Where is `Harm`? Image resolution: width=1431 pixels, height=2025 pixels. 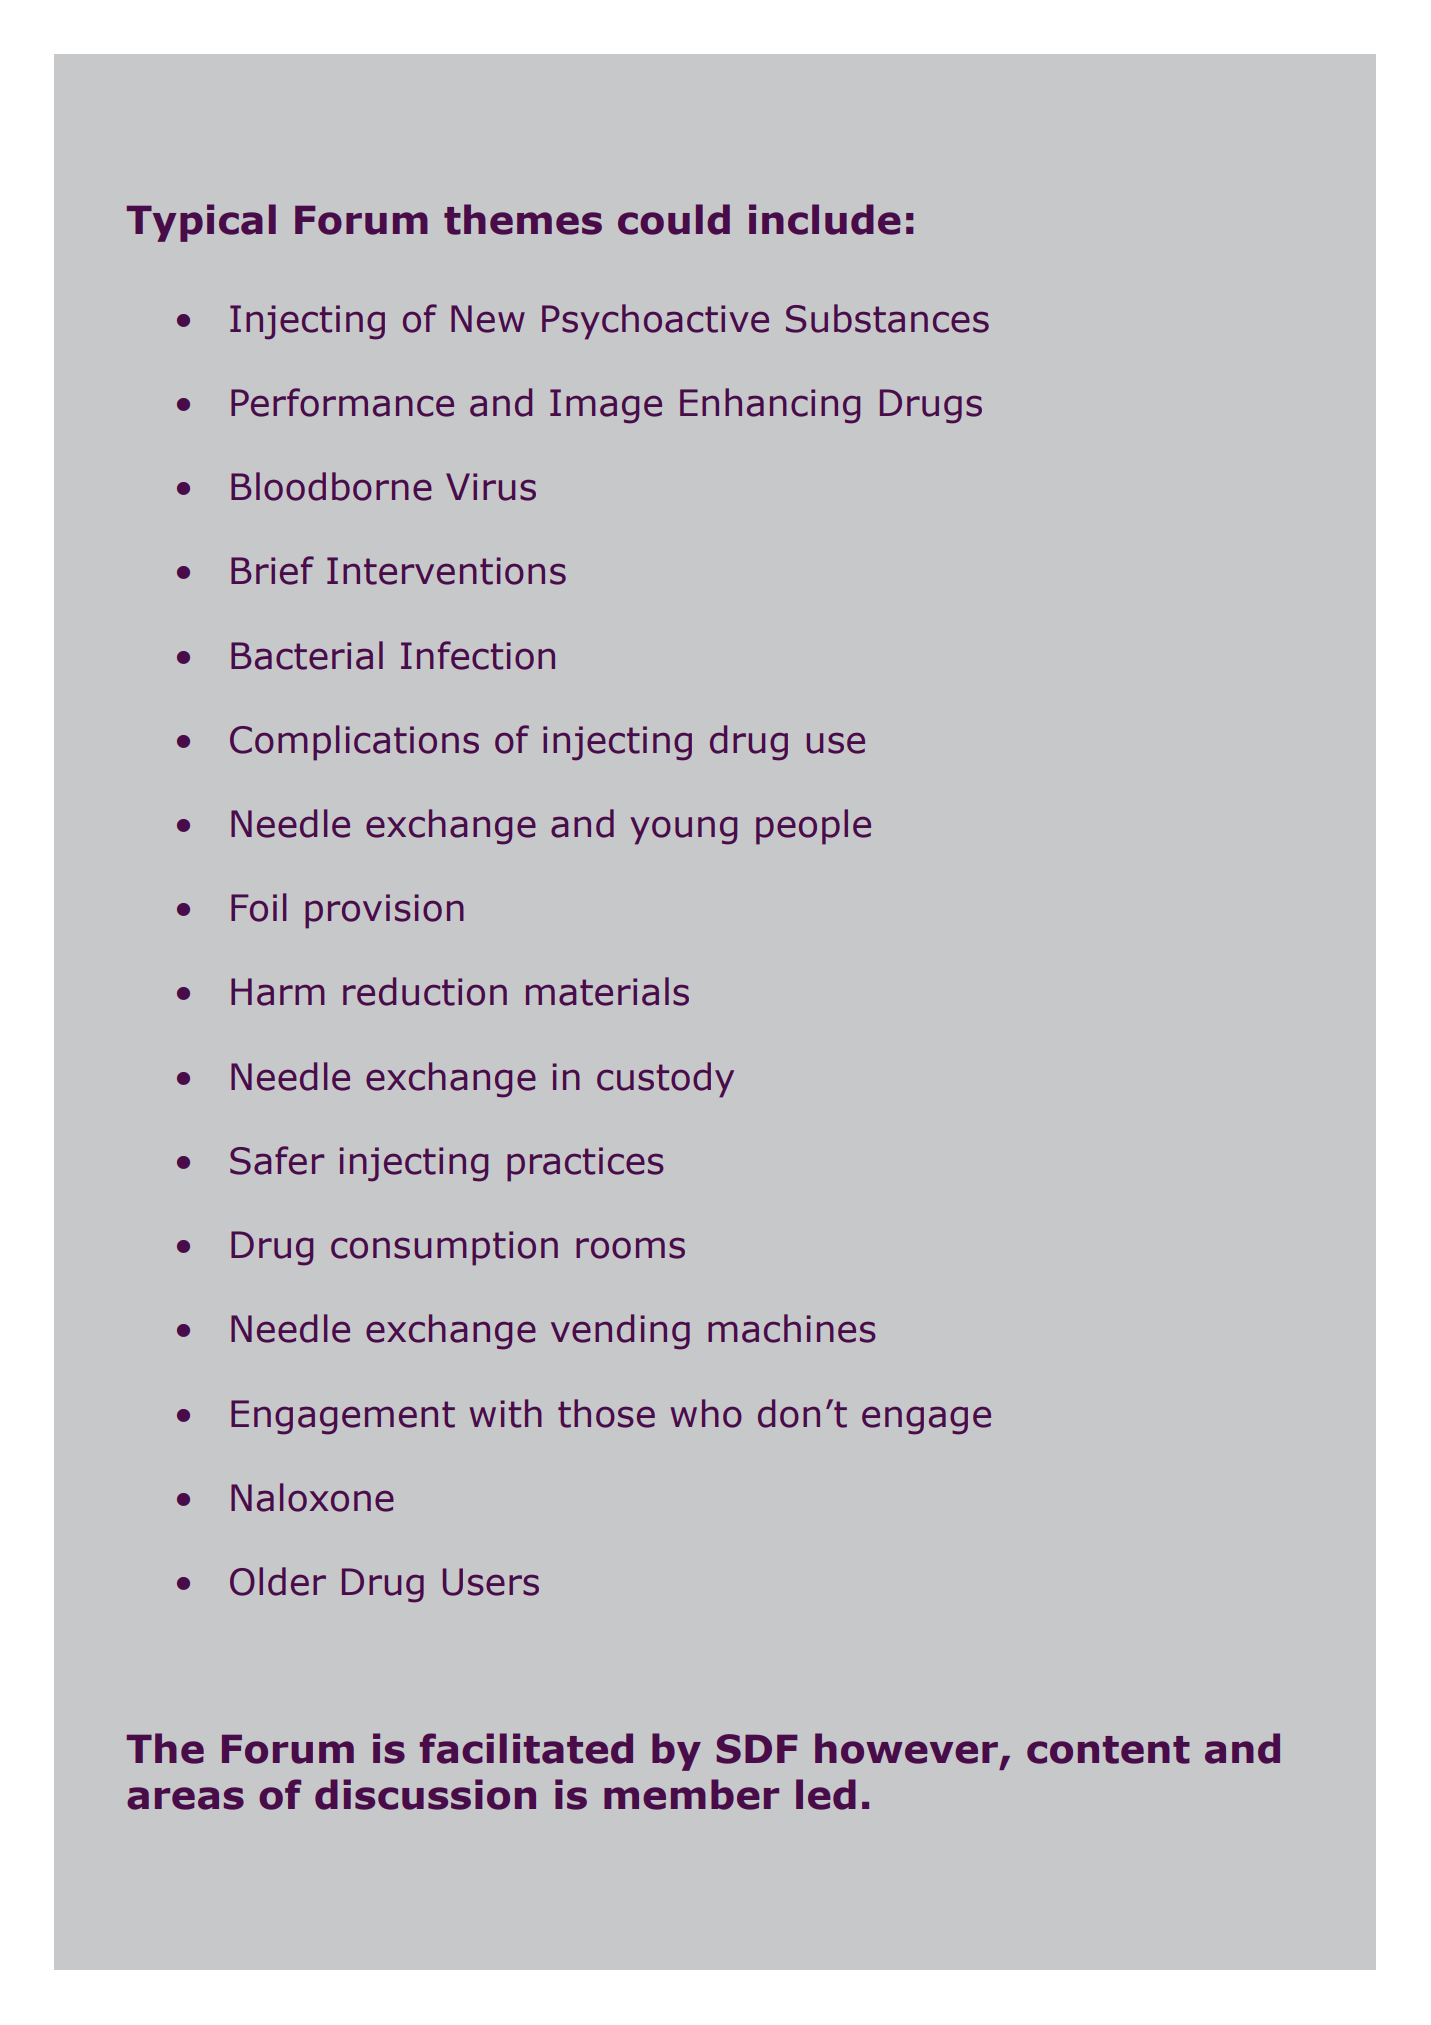 Harm is located at coordinates (278, 992).
